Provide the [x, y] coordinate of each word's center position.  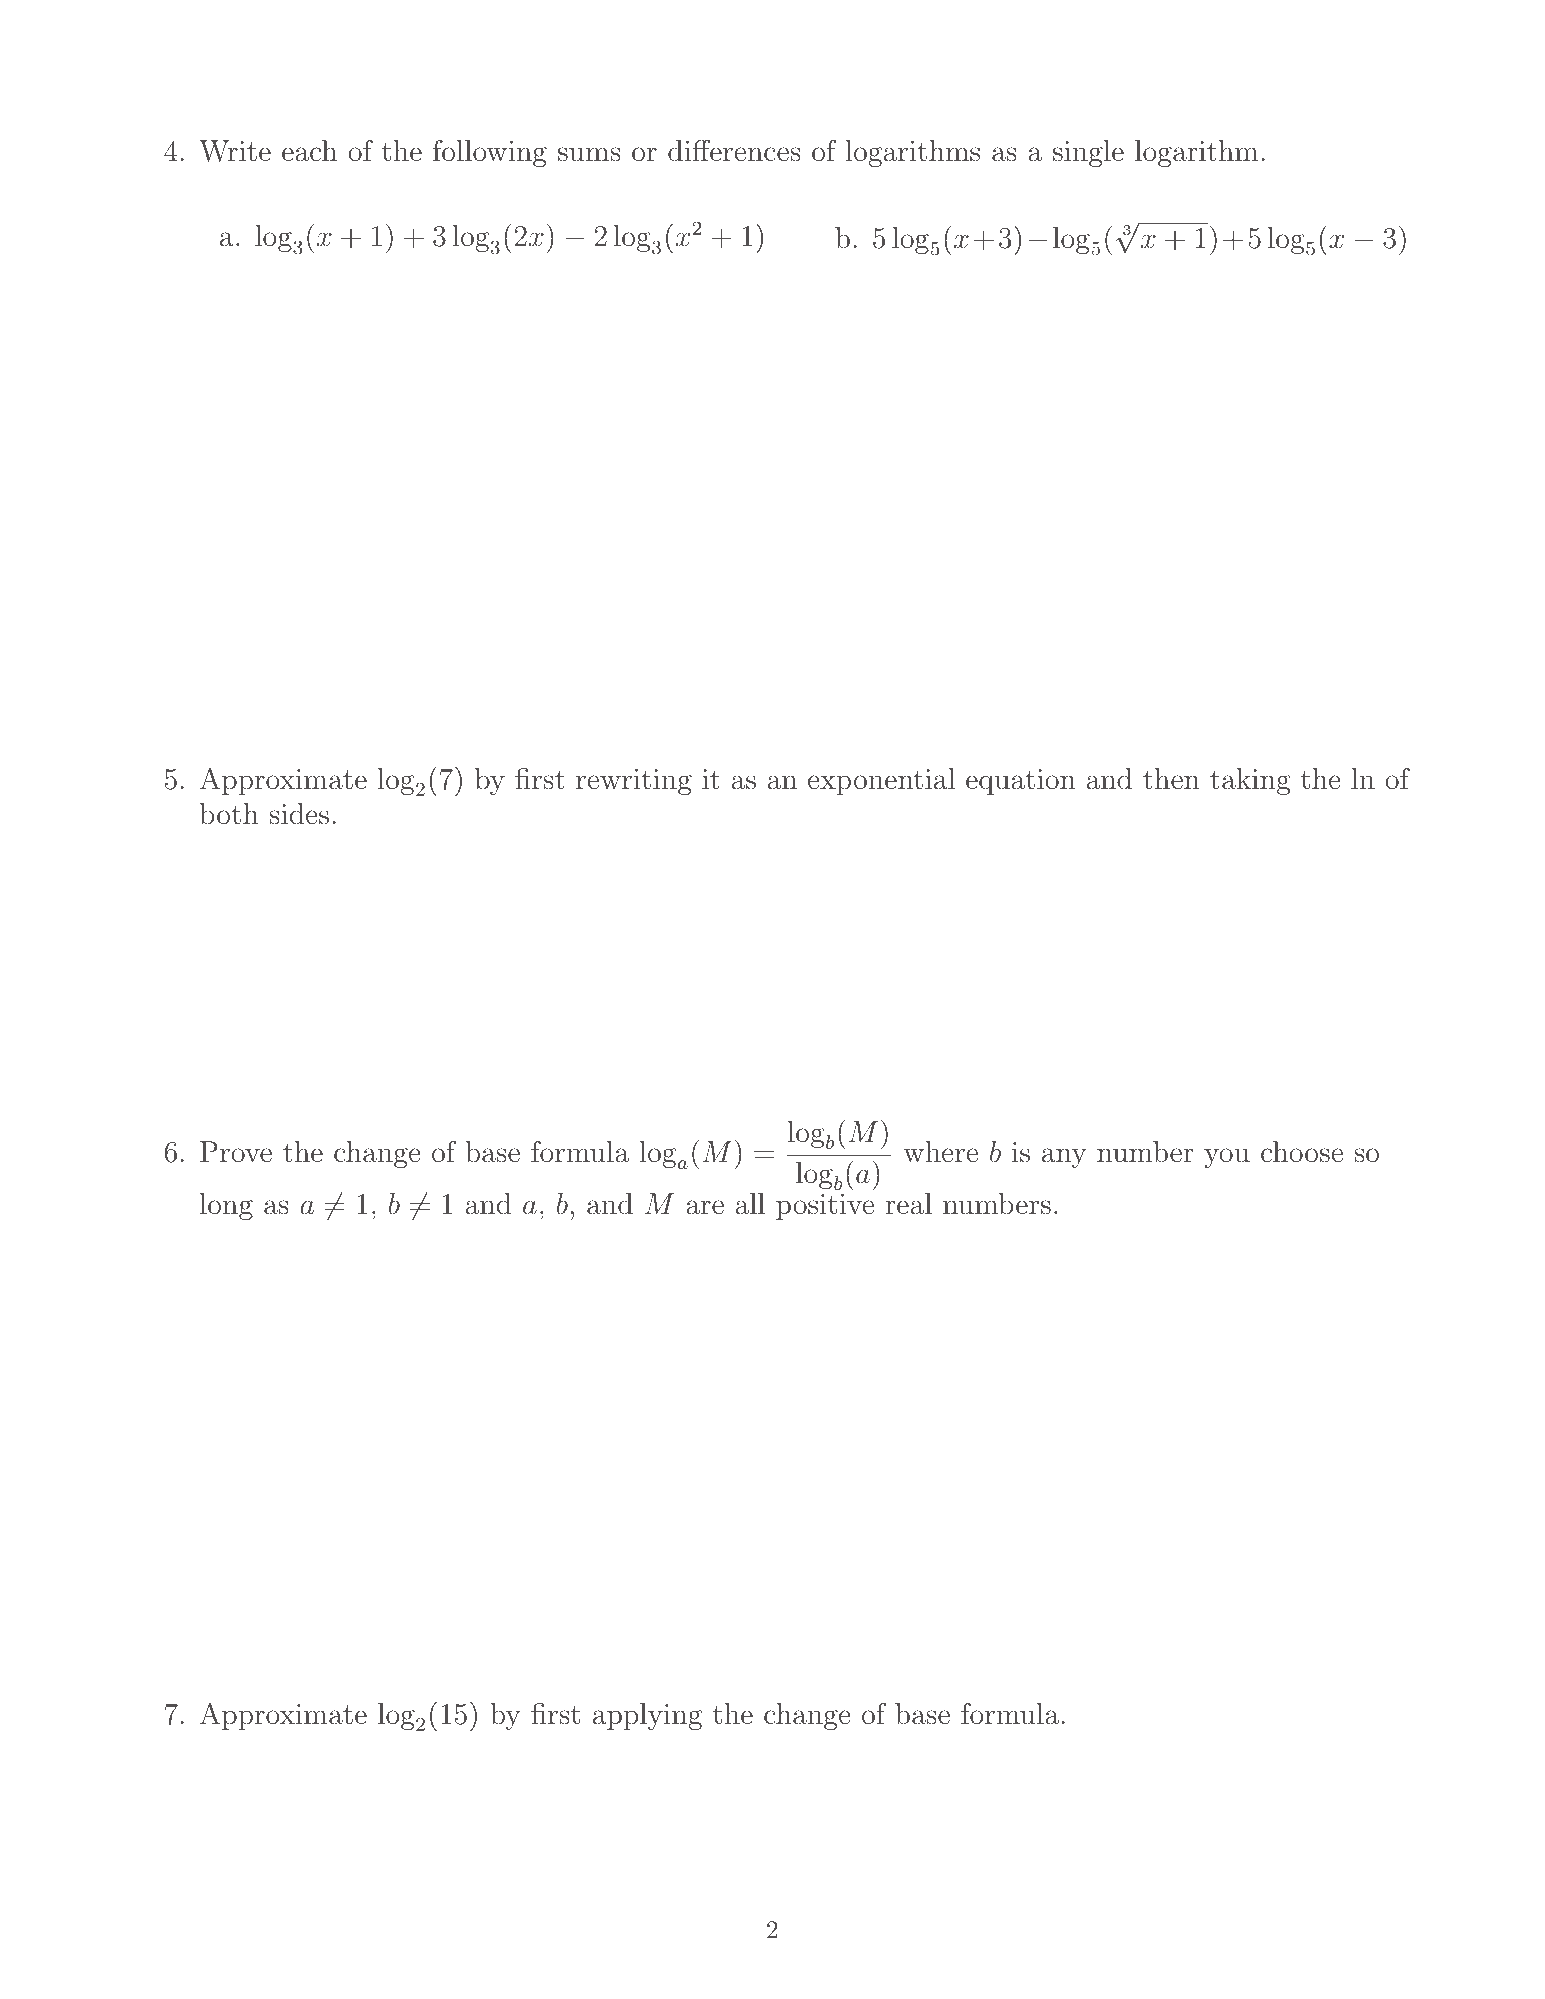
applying [647, 1716]
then [1171, 779]
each [309, 151]
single [1088, 153]
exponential [881, 781]
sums [589, 154]
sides [299, 814]
